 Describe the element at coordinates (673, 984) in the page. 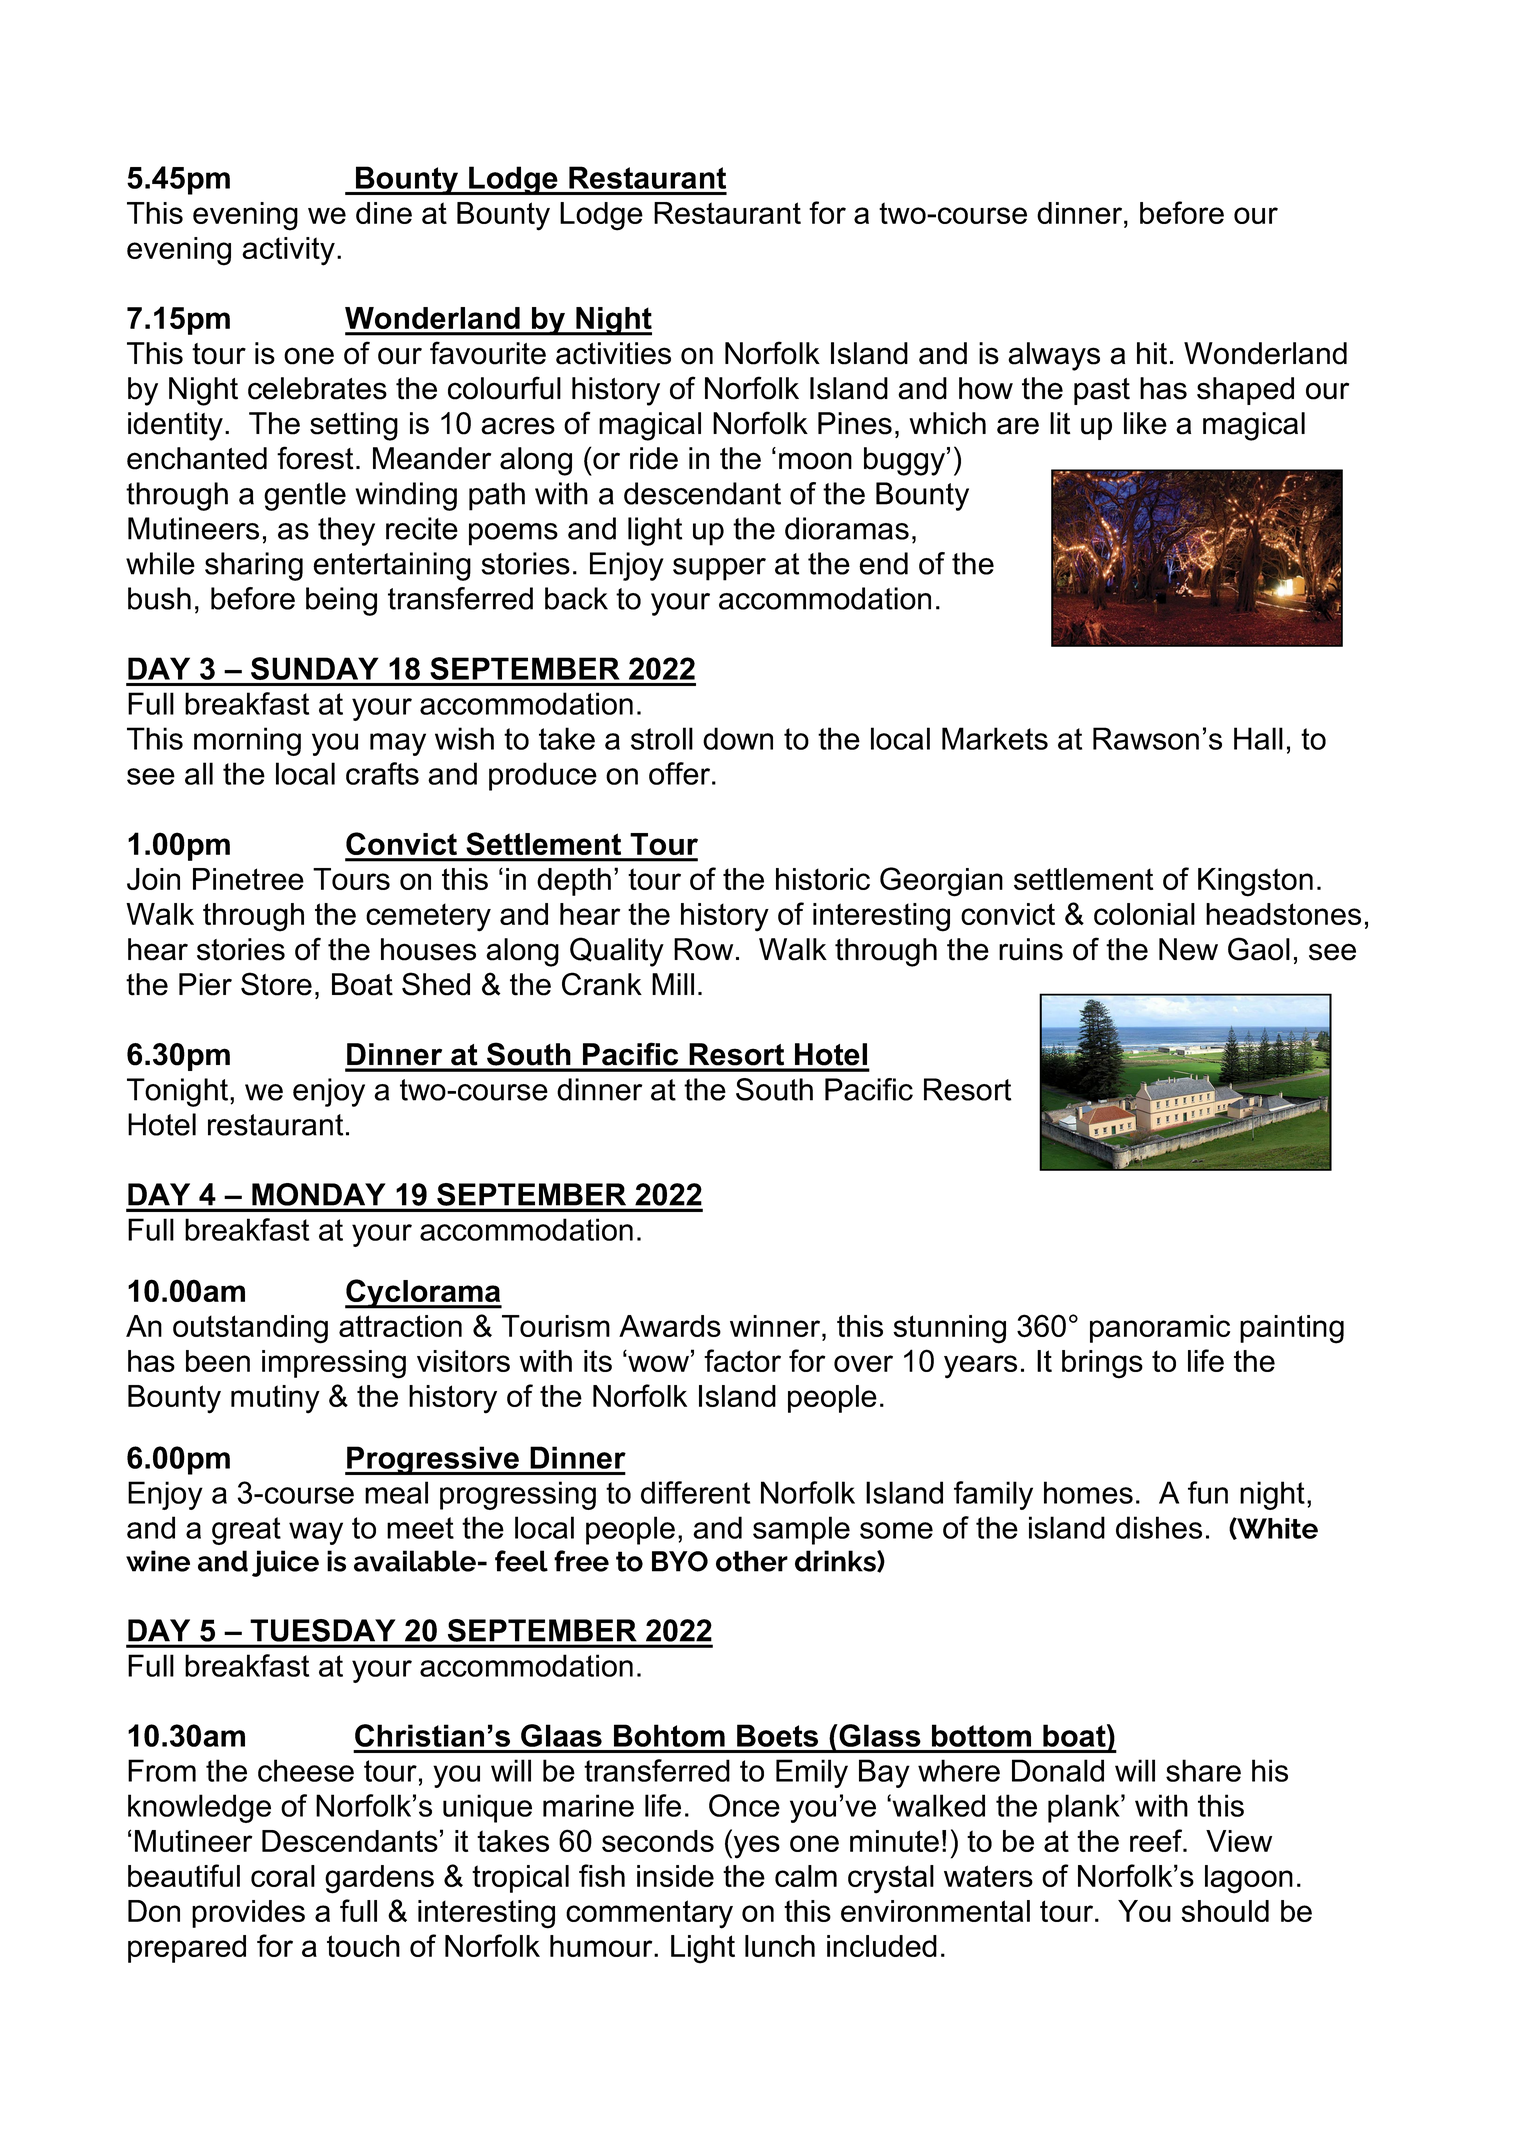

I see `Mill` at that location.
